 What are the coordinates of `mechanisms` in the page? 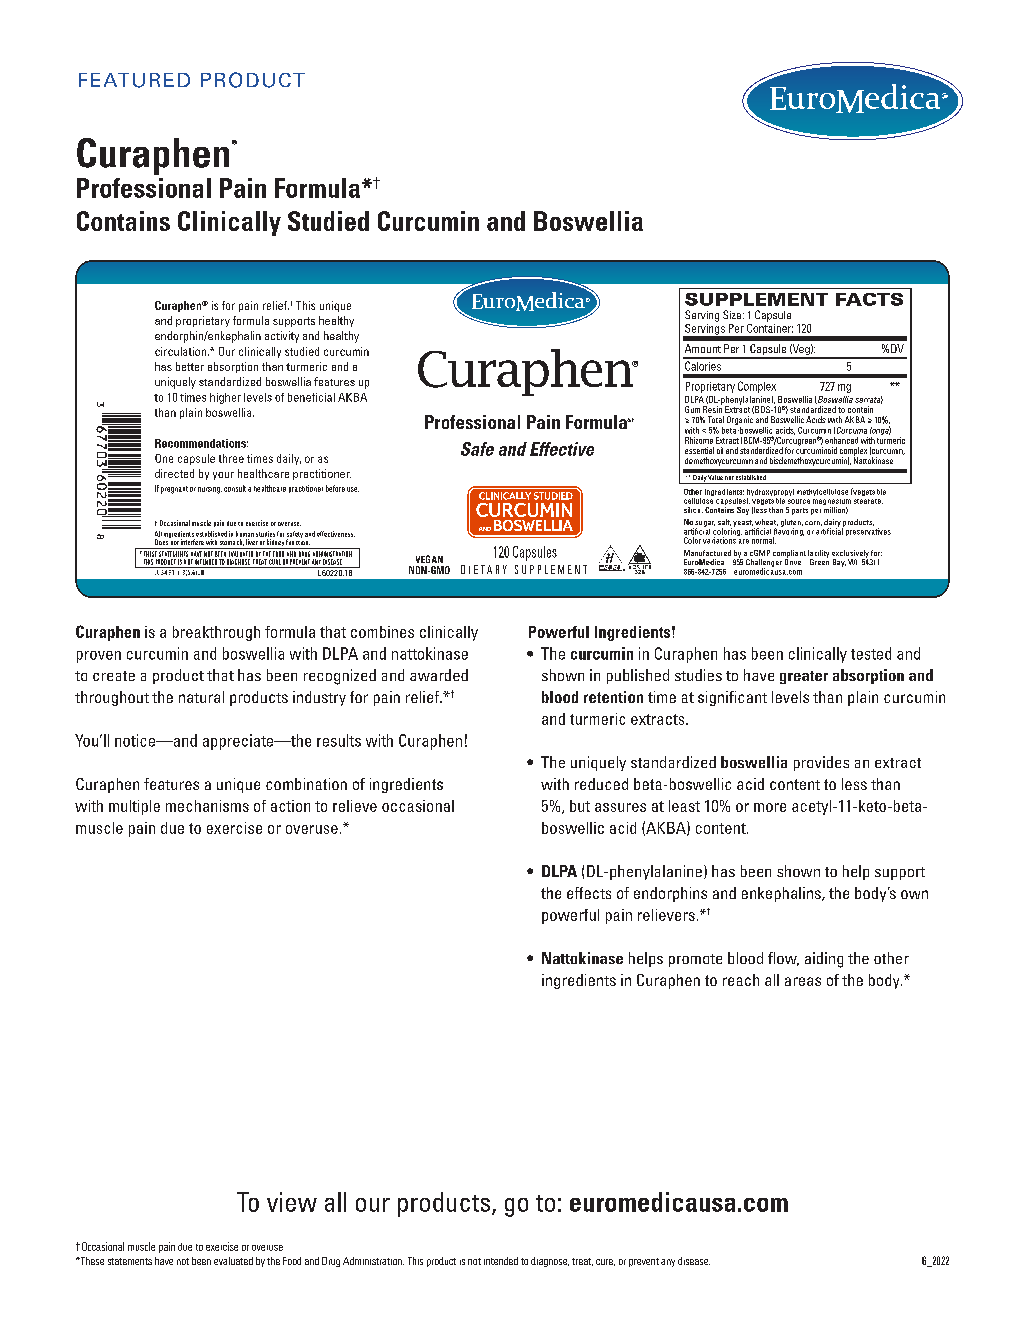 It's located at (207, 806).
